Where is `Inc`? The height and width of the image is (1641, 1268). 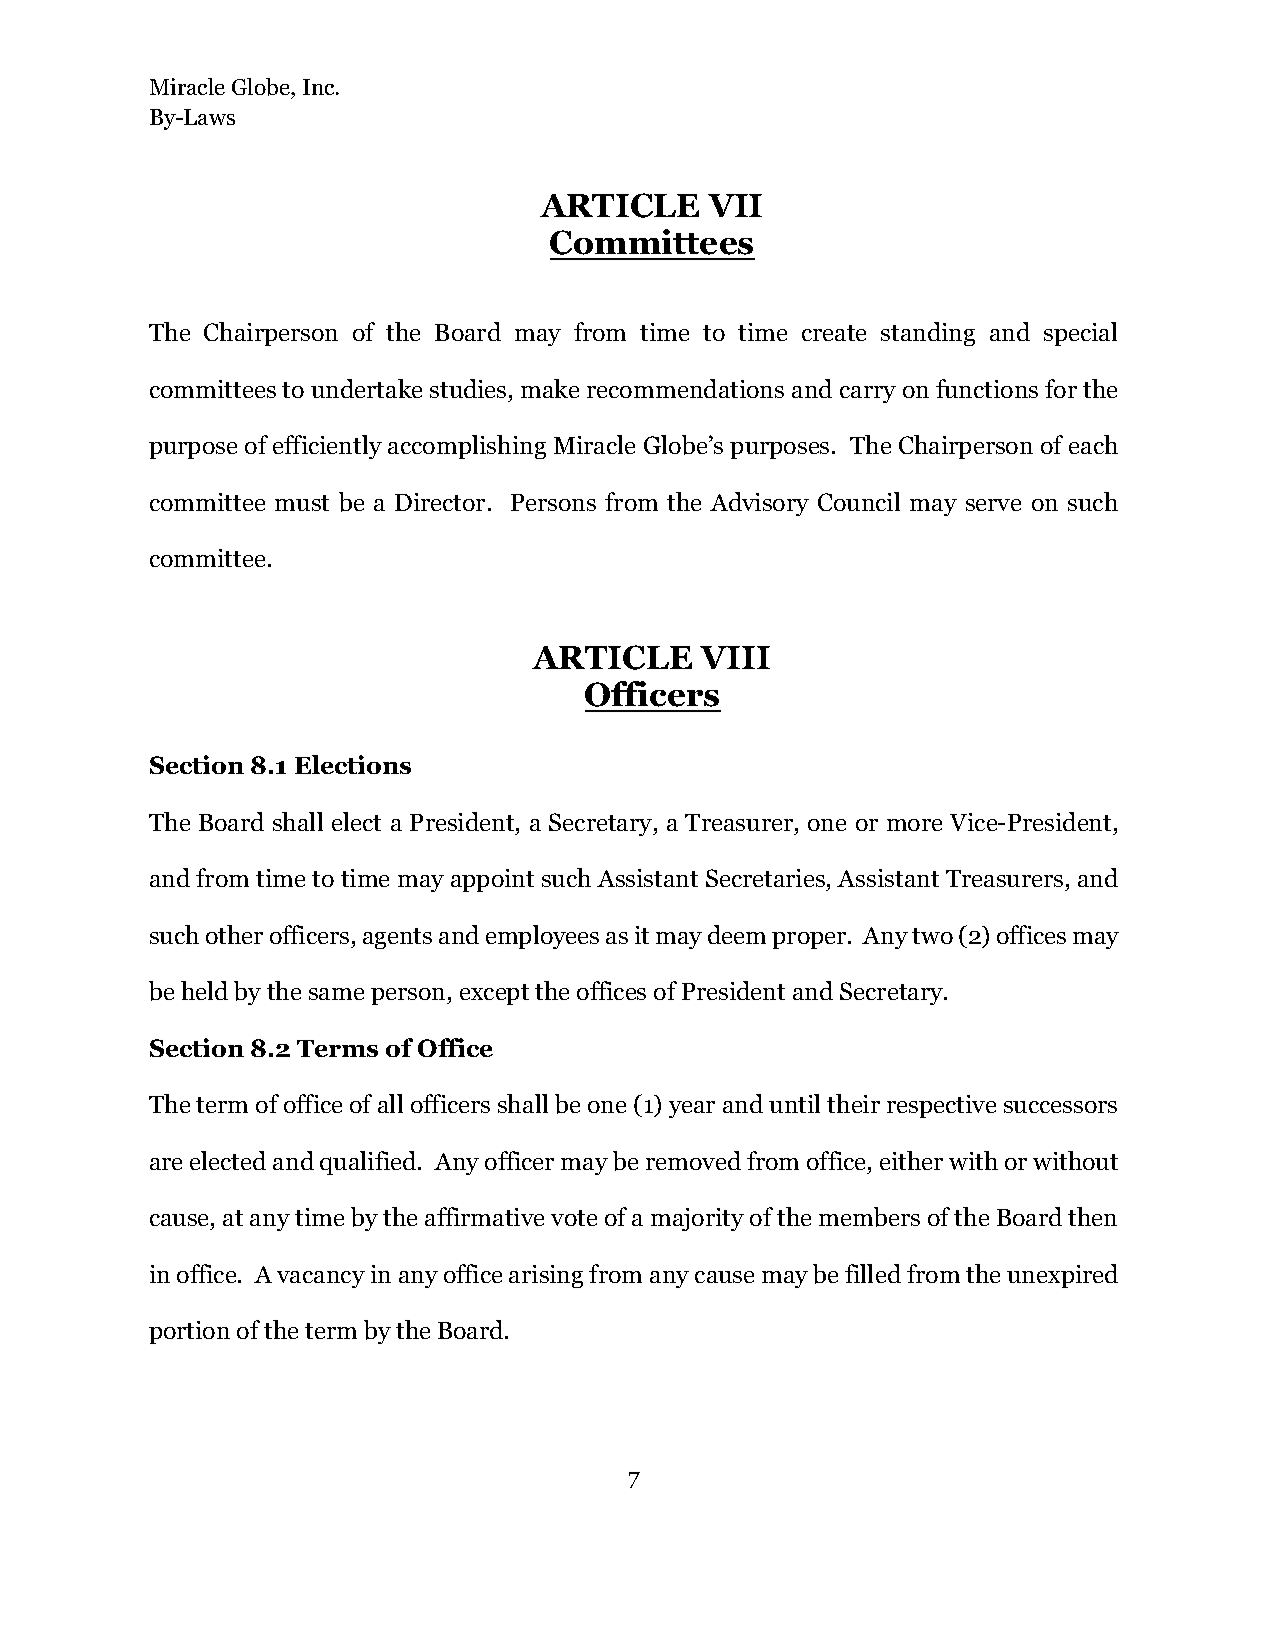
Inc is located at coordinates (320, 87).
